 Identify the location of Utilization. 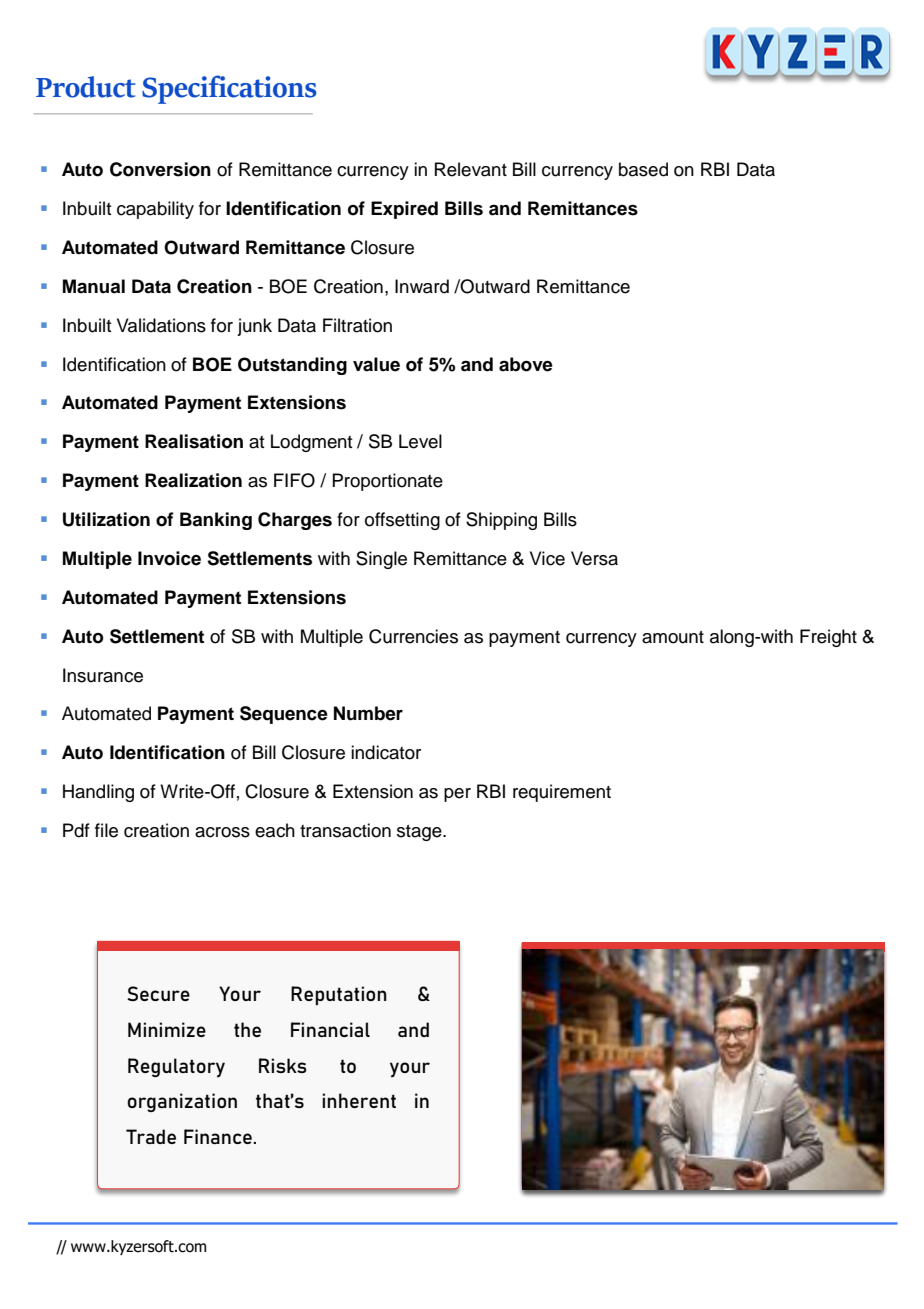
(106, 519).
